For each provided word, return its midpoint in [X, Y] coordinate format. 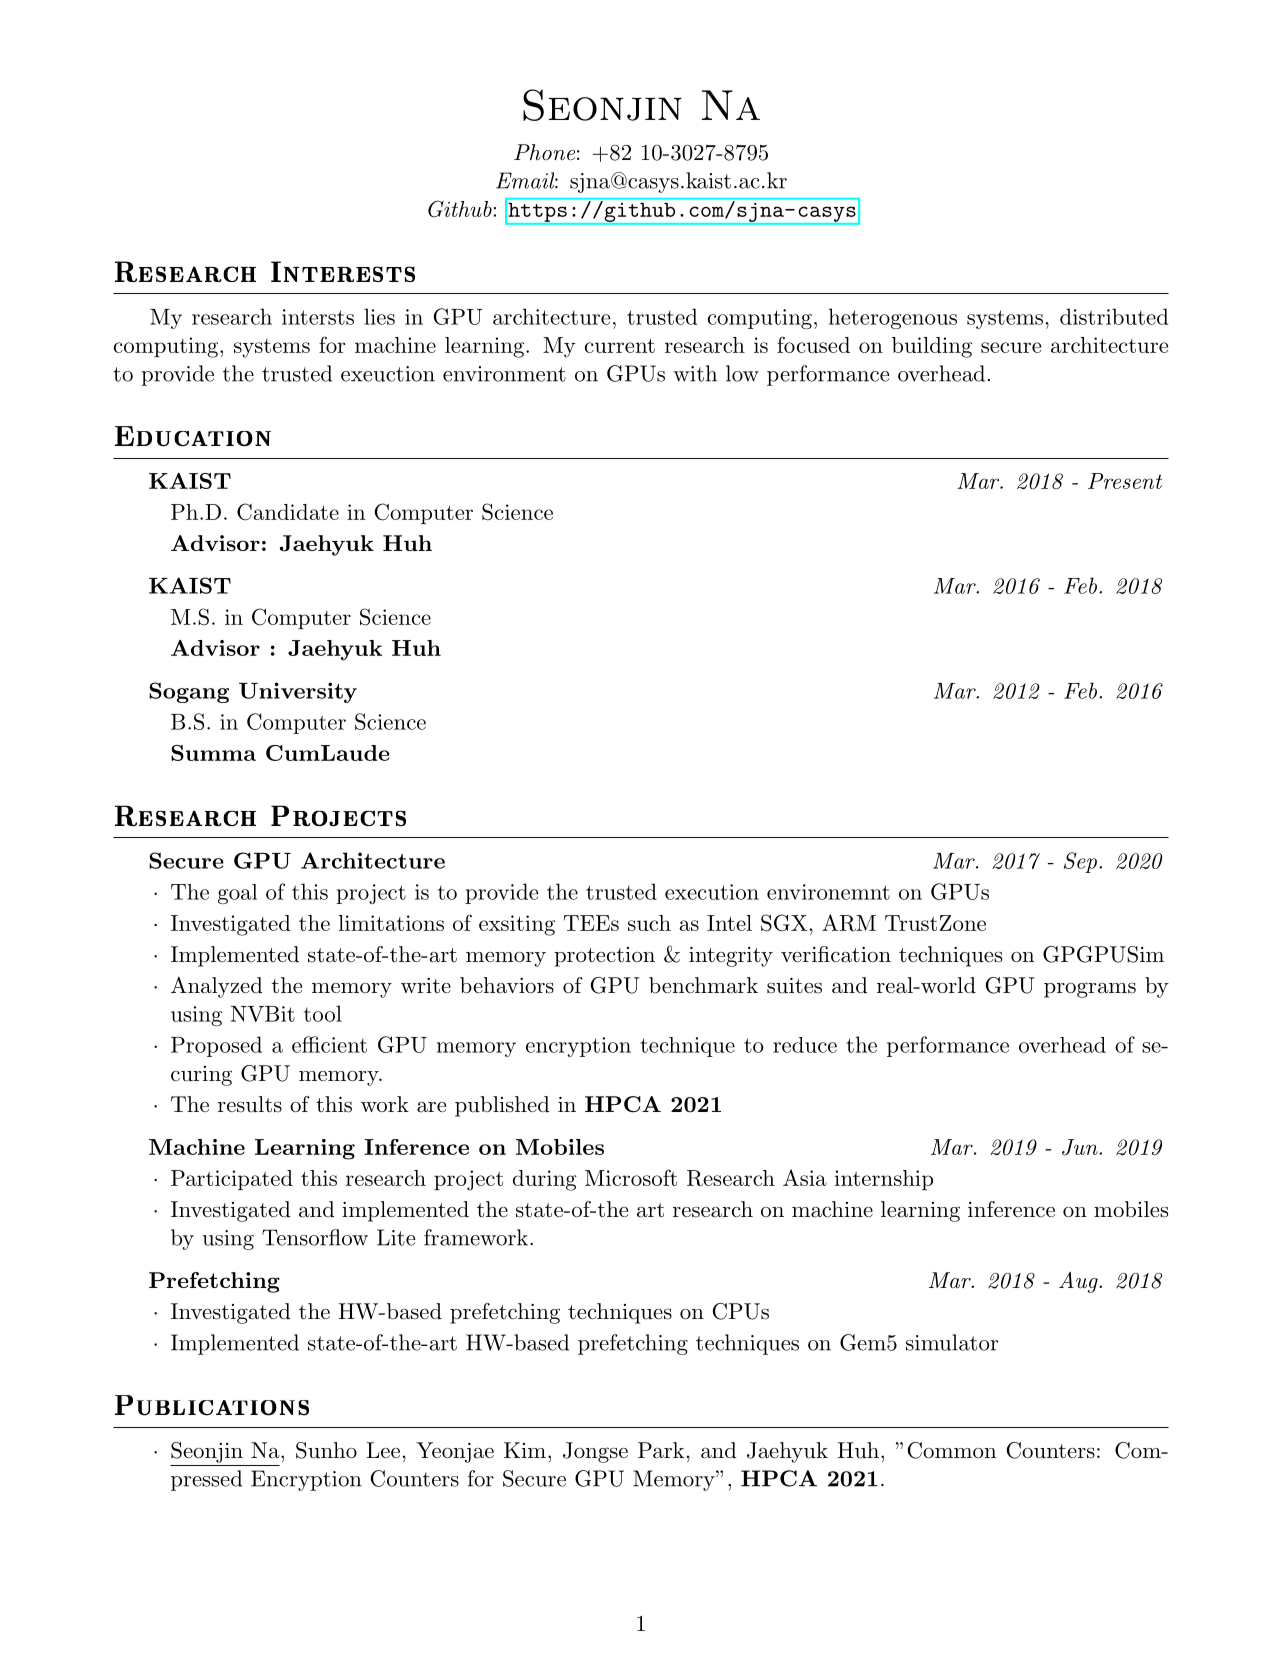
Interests [343, 271]
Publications [212, 1405]
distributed [1114, 316]
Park [661, 1450]
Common [952, 1450]
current [620, 346]
